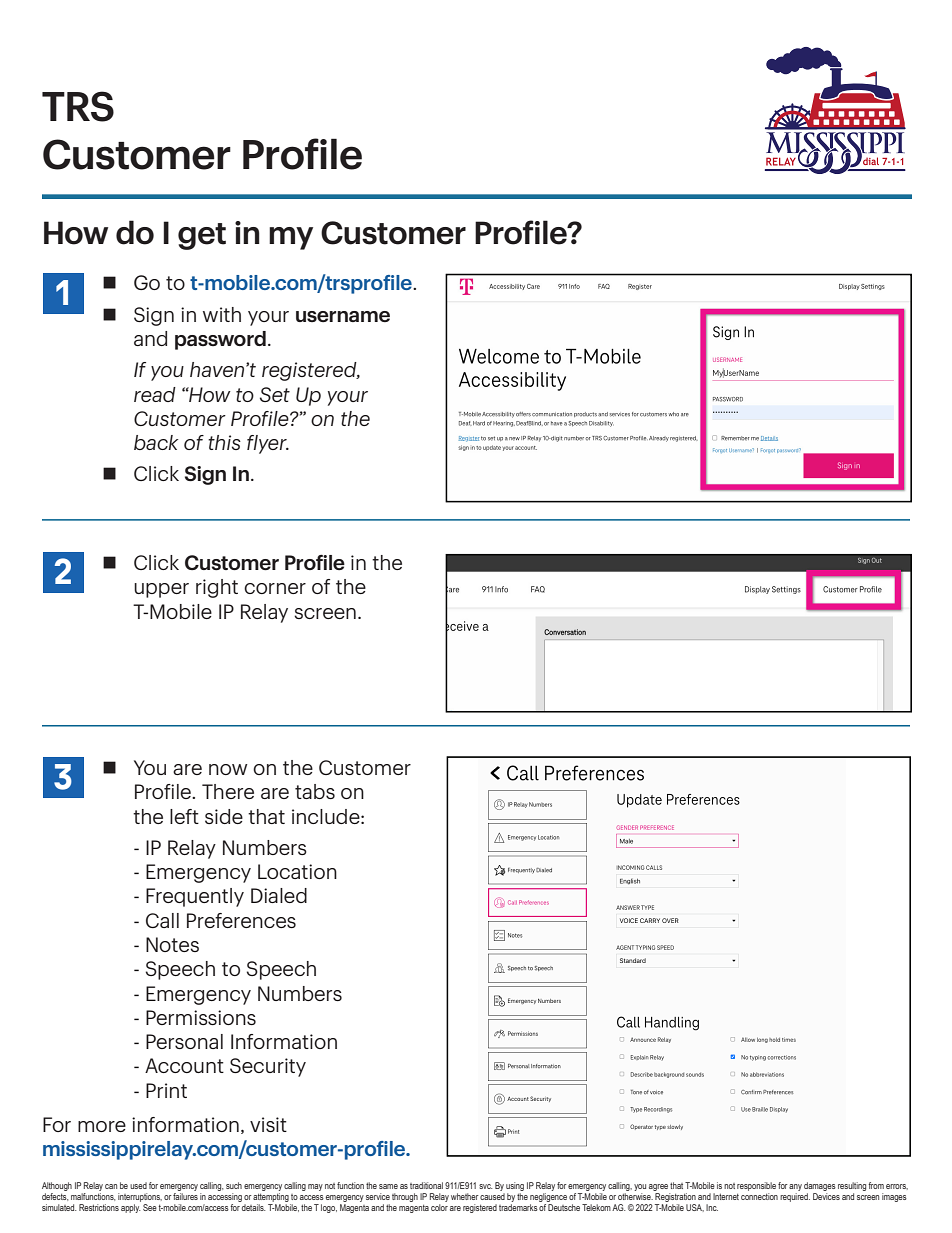  I want to click on Location, so click(297, 871).
